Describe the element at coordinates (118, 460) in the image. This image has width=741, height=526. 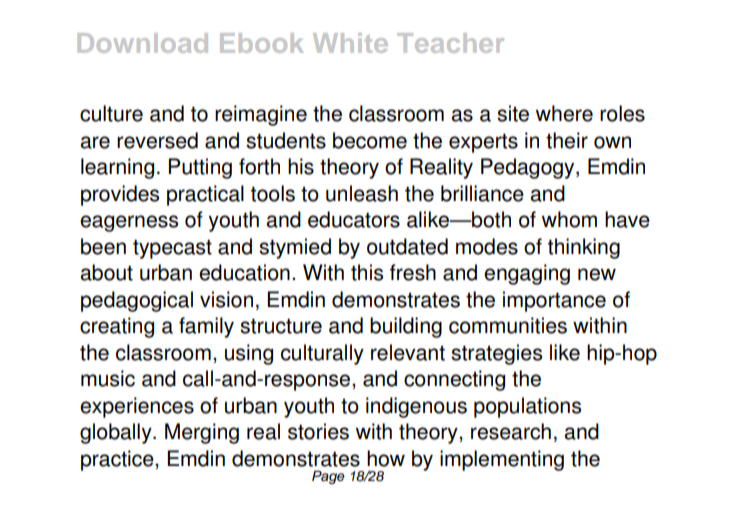
I see `practice` at that location.
